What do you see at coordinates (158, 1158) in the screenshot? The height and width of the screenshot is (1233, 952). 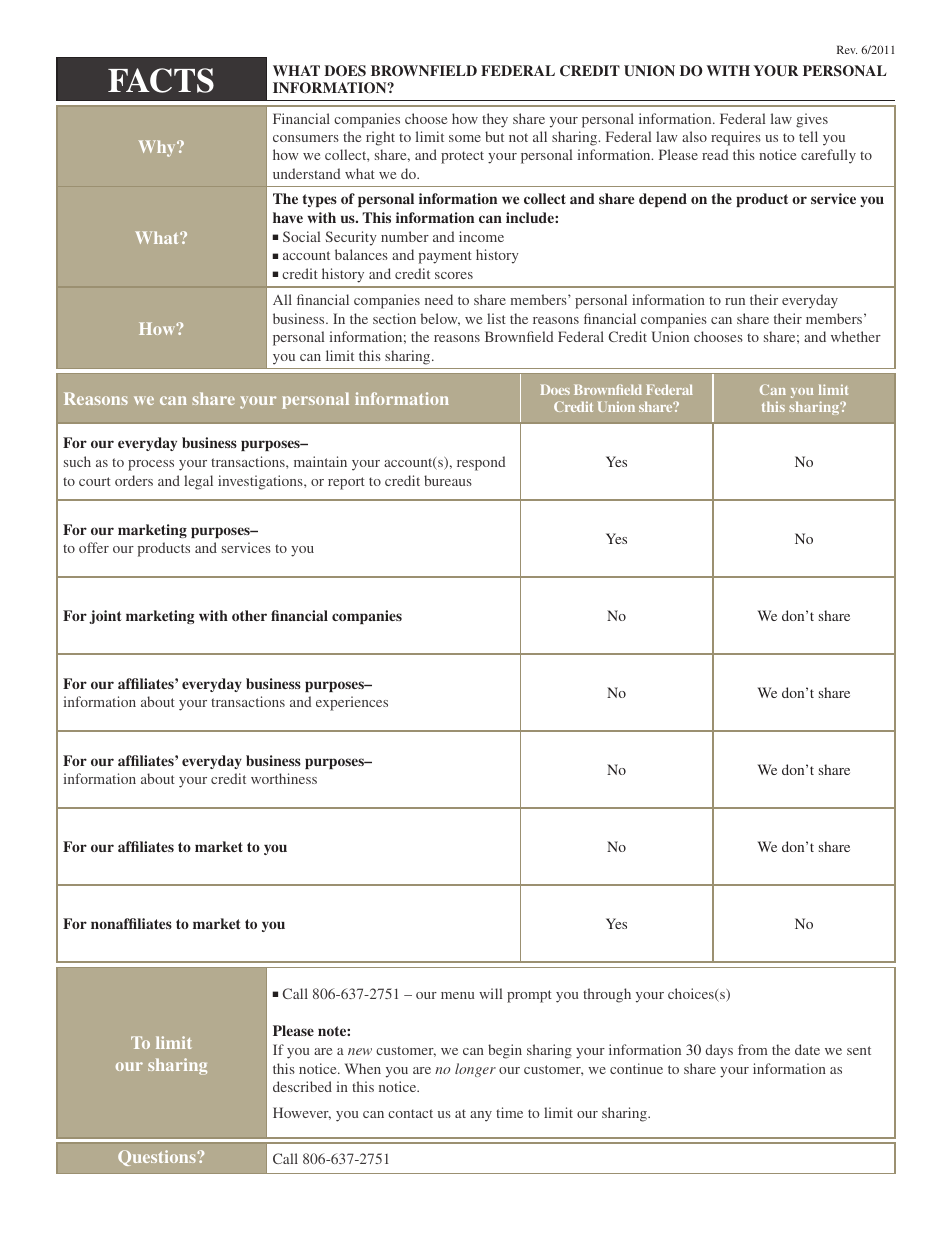 I see `Questions` at bounding box center [158, 1158].
